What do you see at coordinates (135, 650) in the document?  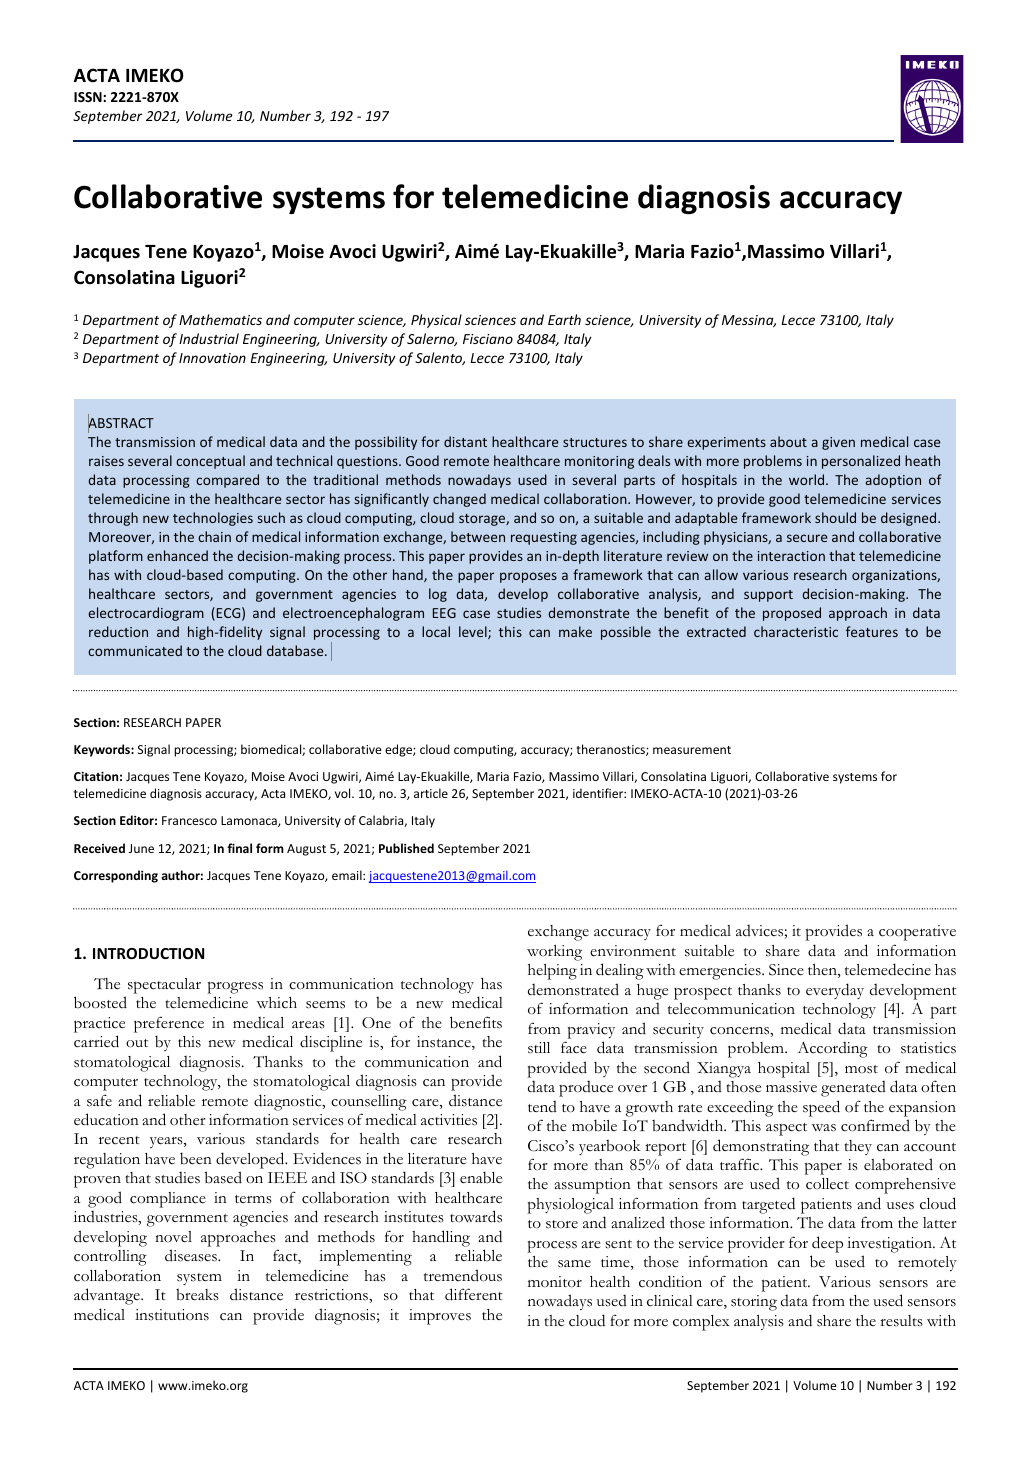 I see `communicated` at bounding box center [135, 650].
